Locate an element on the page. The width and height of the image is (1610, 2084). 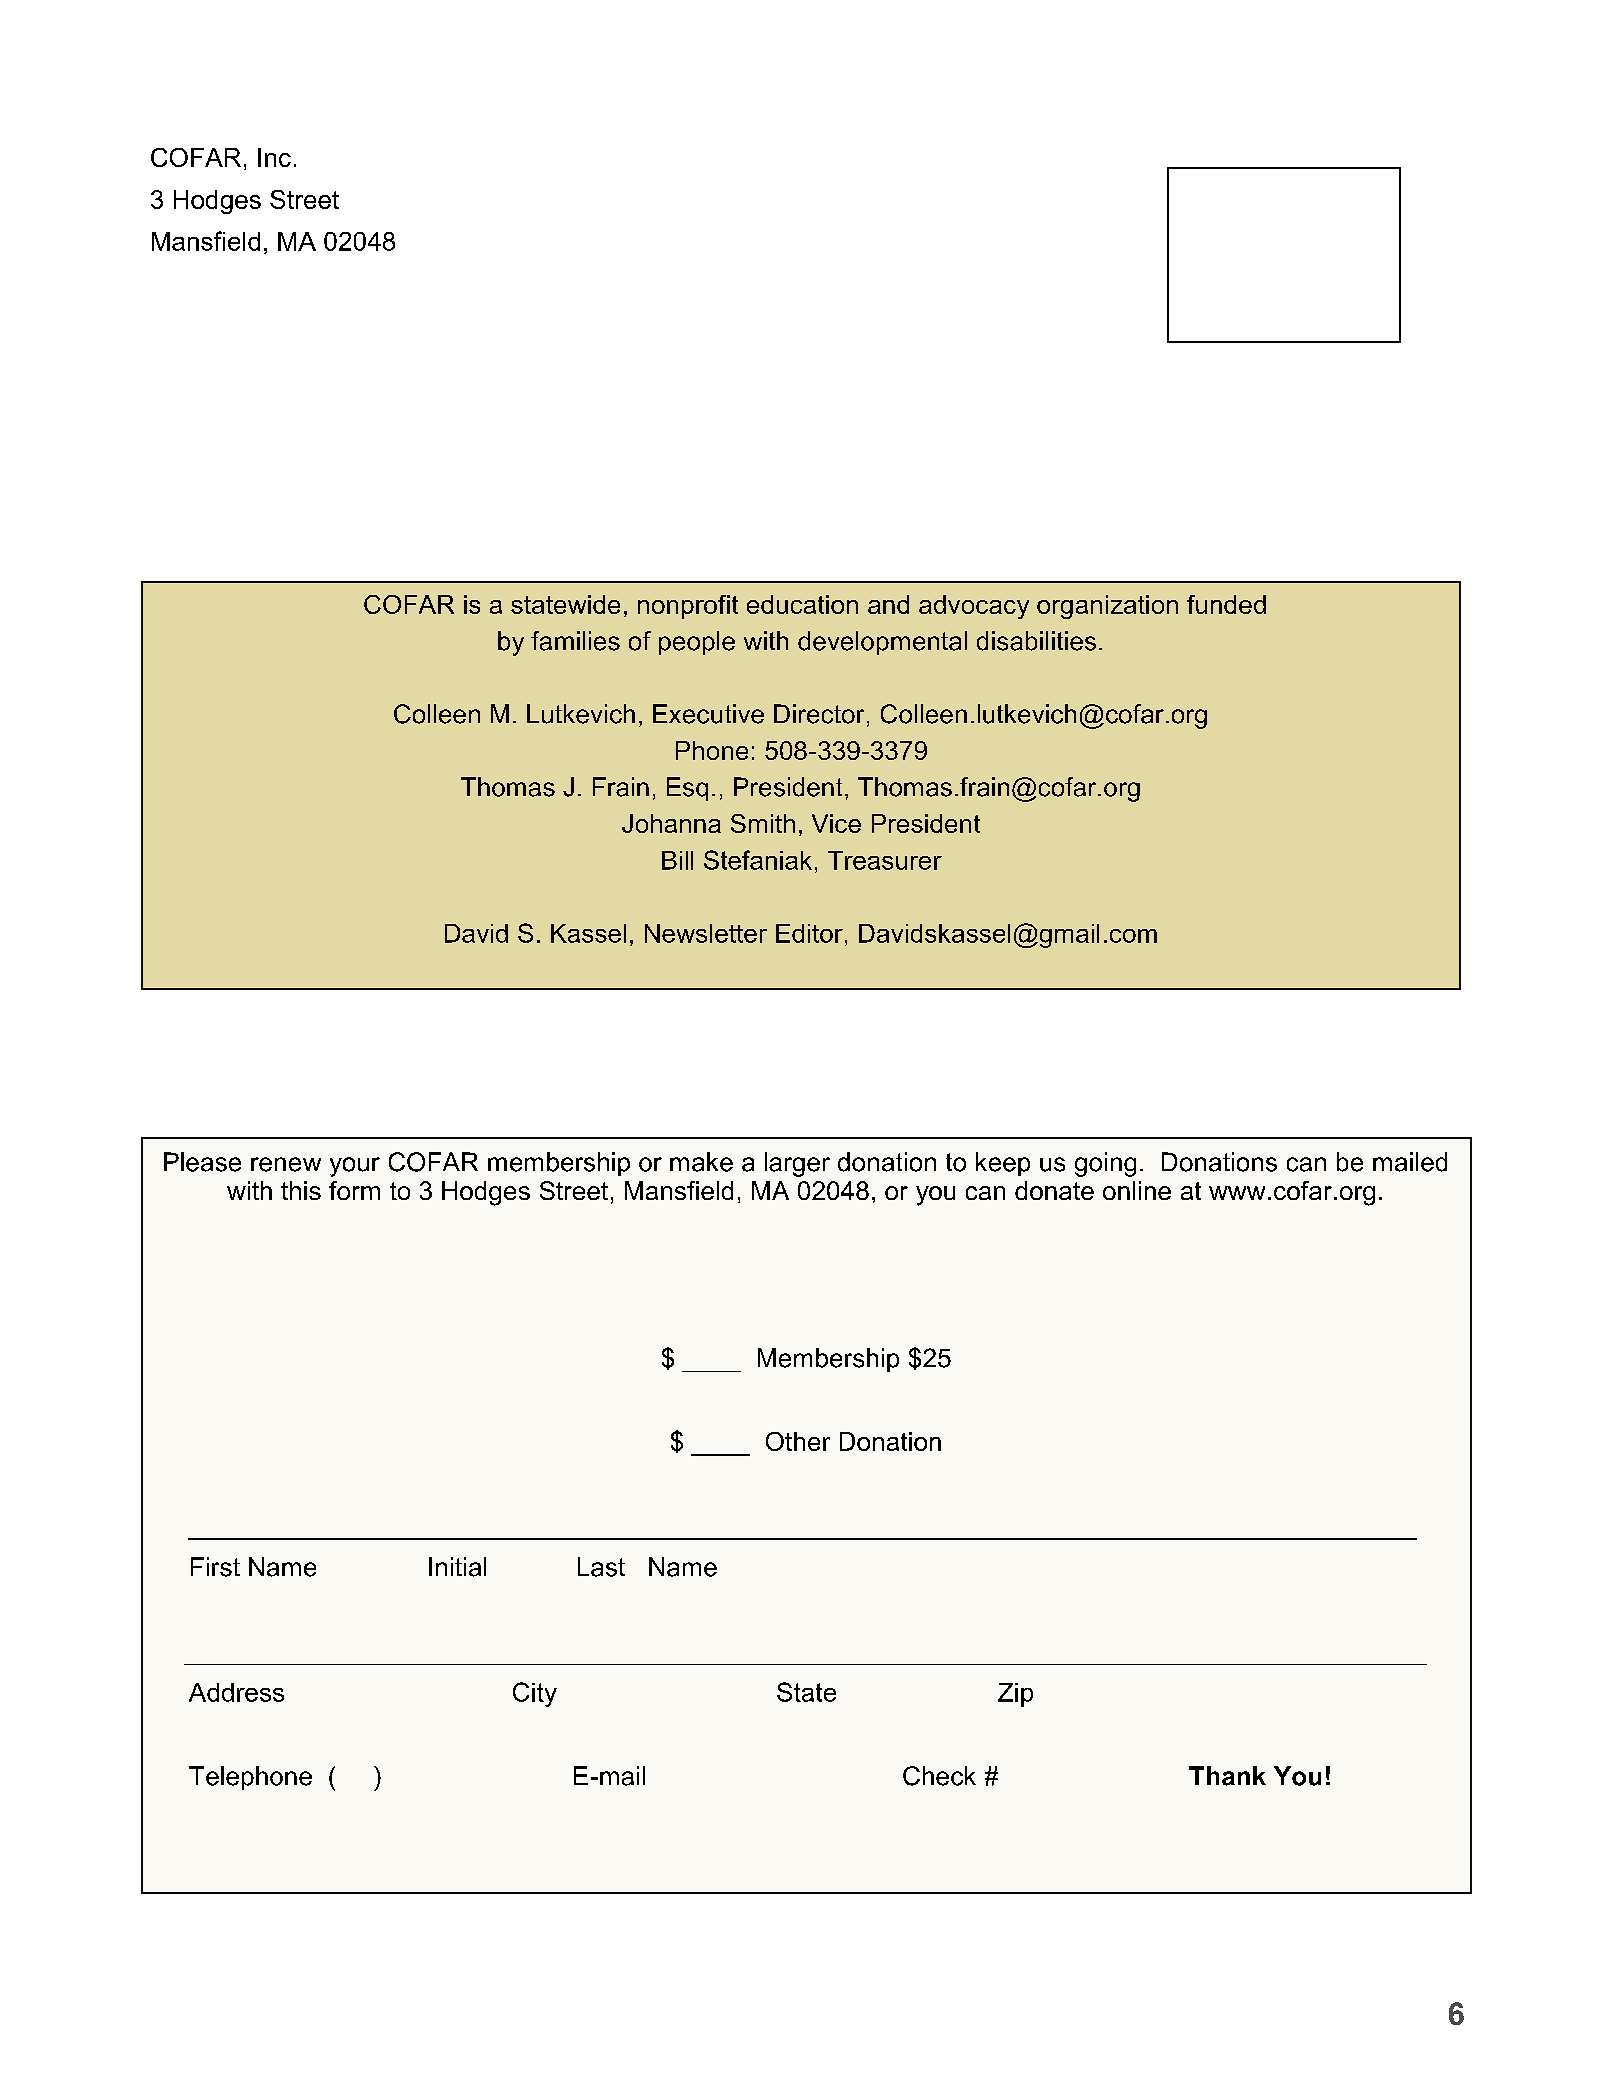
Inc is located at coordinates (274, 157).
